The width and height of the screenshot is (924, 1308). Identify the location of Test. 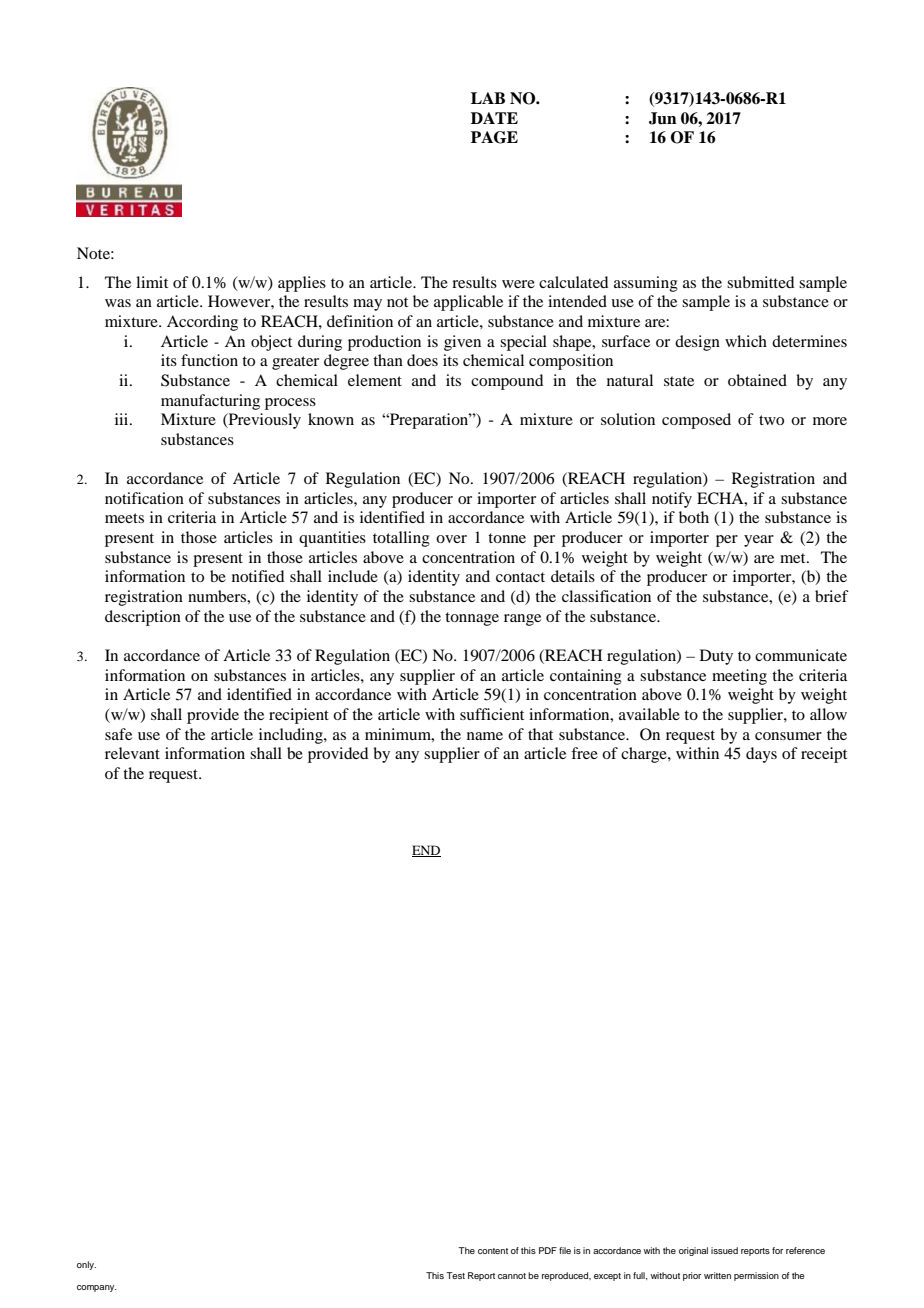
(455, 1275).
